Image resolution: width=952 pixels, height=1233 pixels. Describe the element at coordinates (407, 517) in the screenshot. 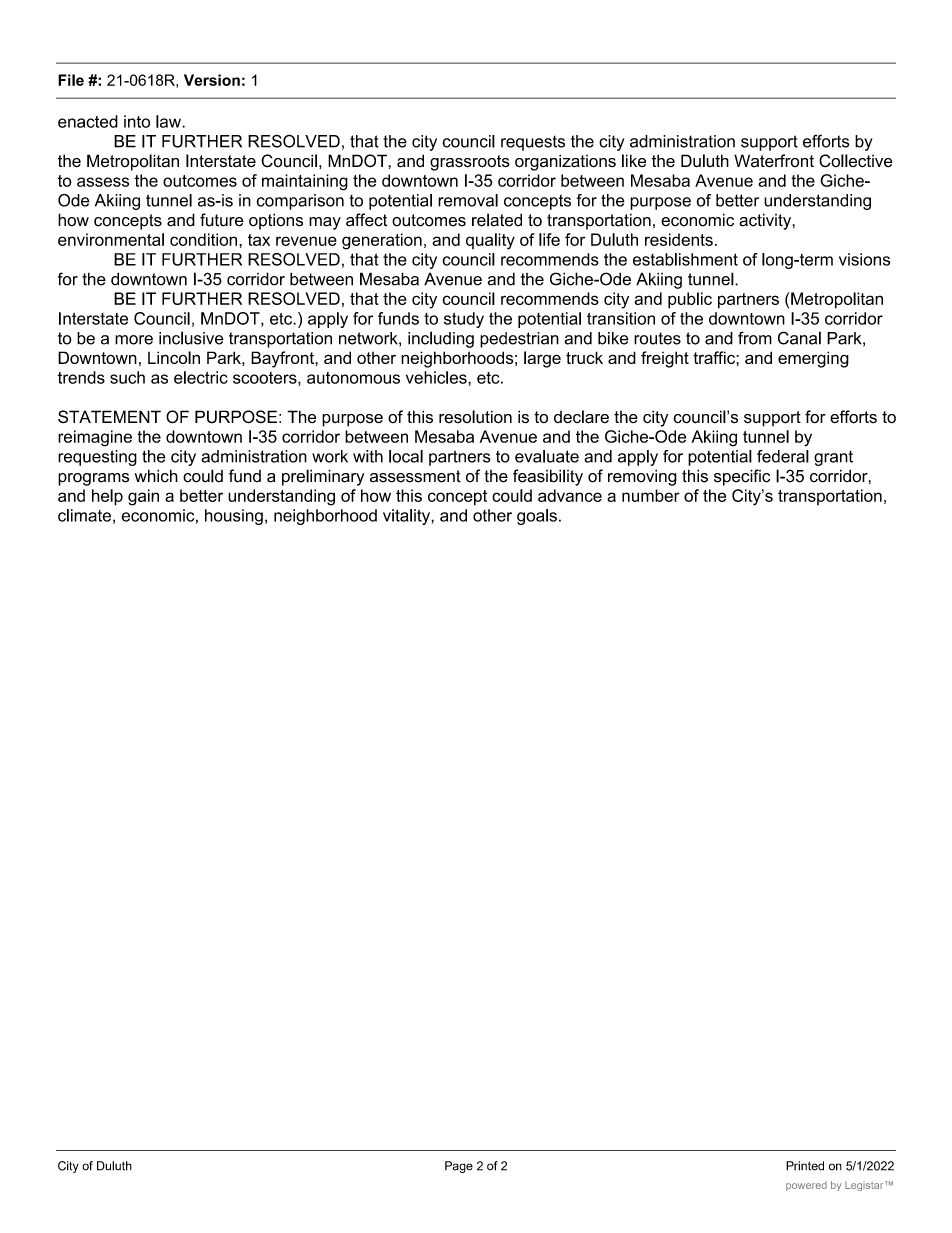

I see `vitality` at that location.
